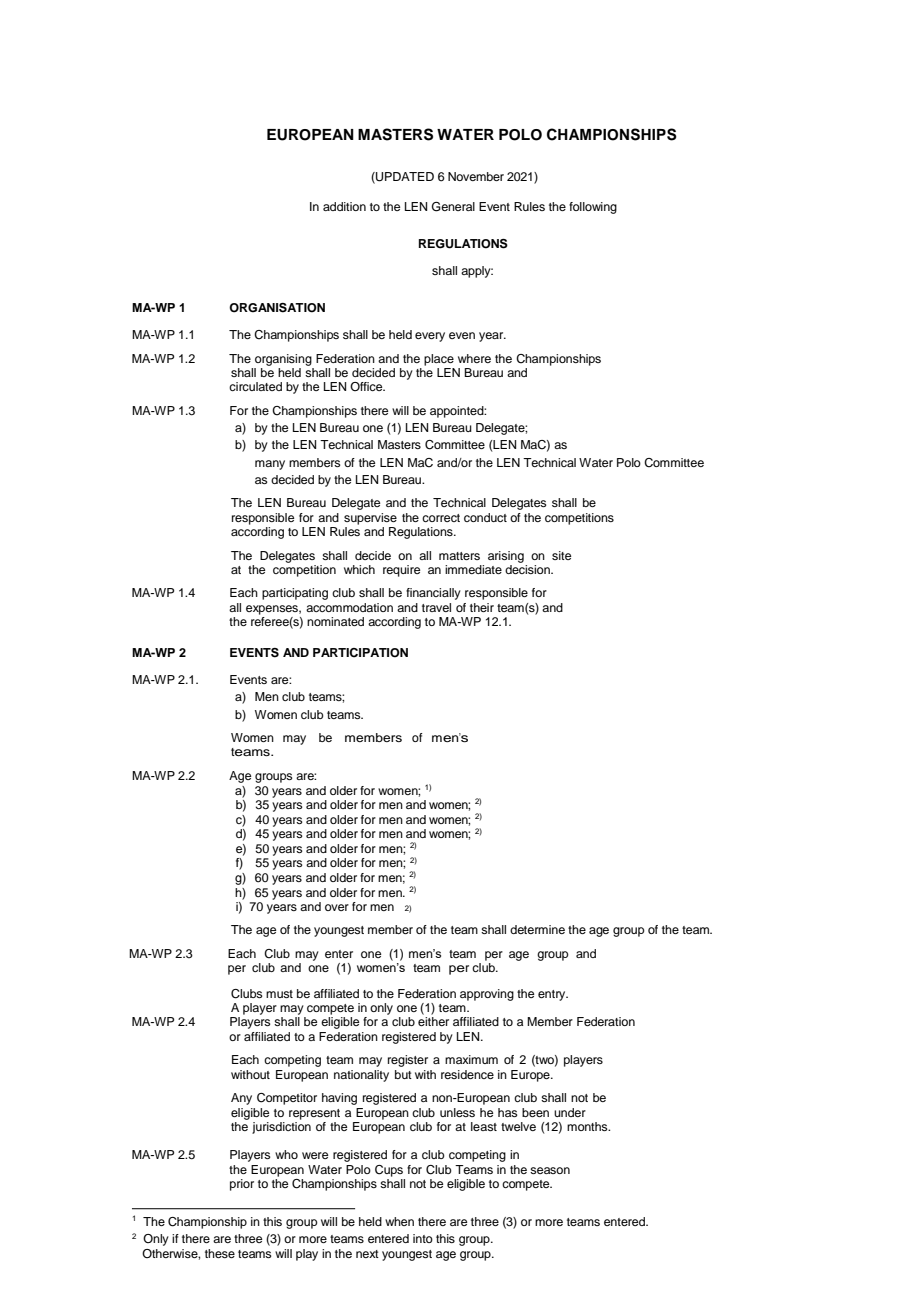 Image resolution: width=924 pixels, height=1308 pixels. I want to click on following, so click(593, 208).
